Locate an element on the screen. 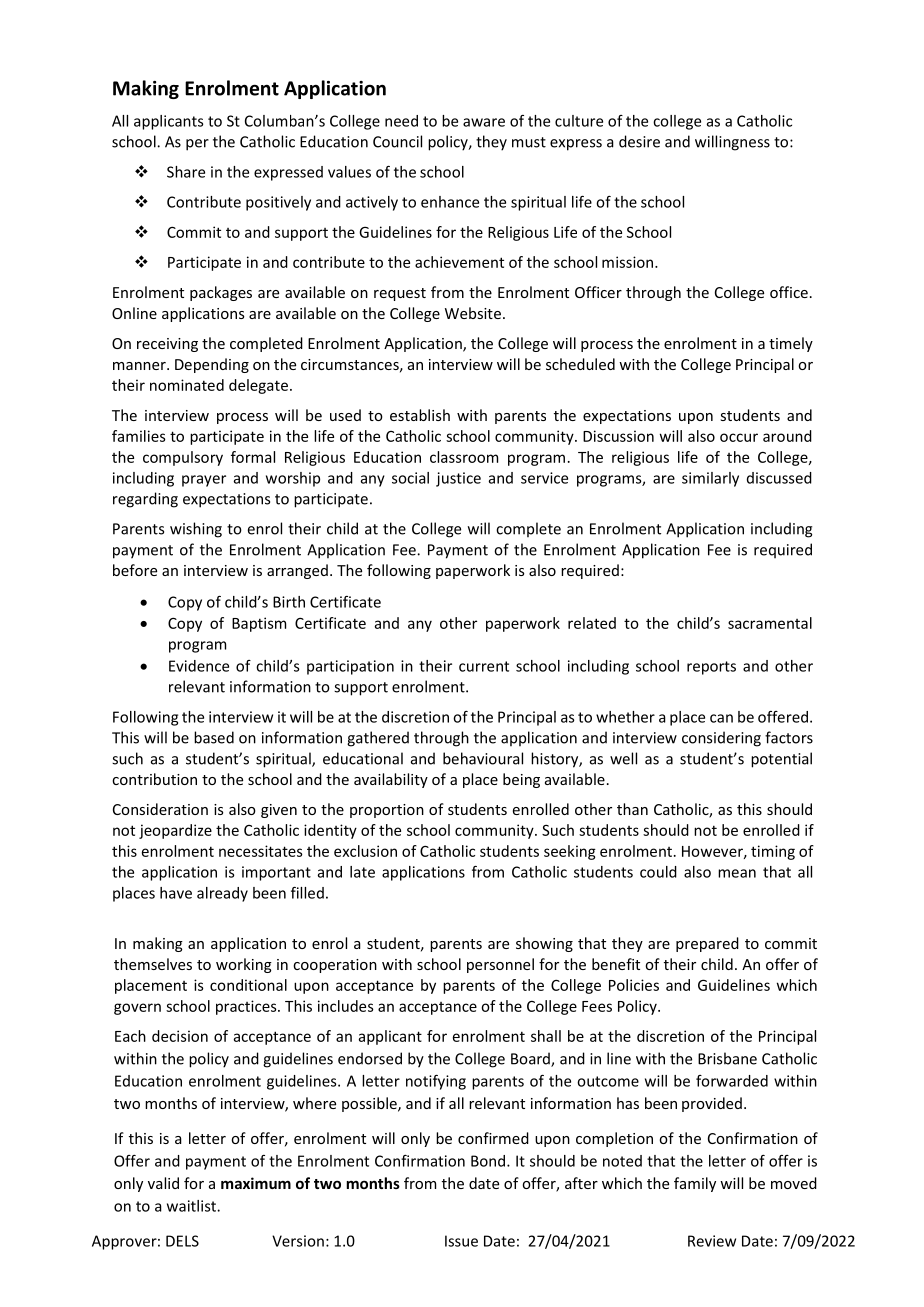 The image size is (924, 1307). nominated is located at coordinates (187, 385).
